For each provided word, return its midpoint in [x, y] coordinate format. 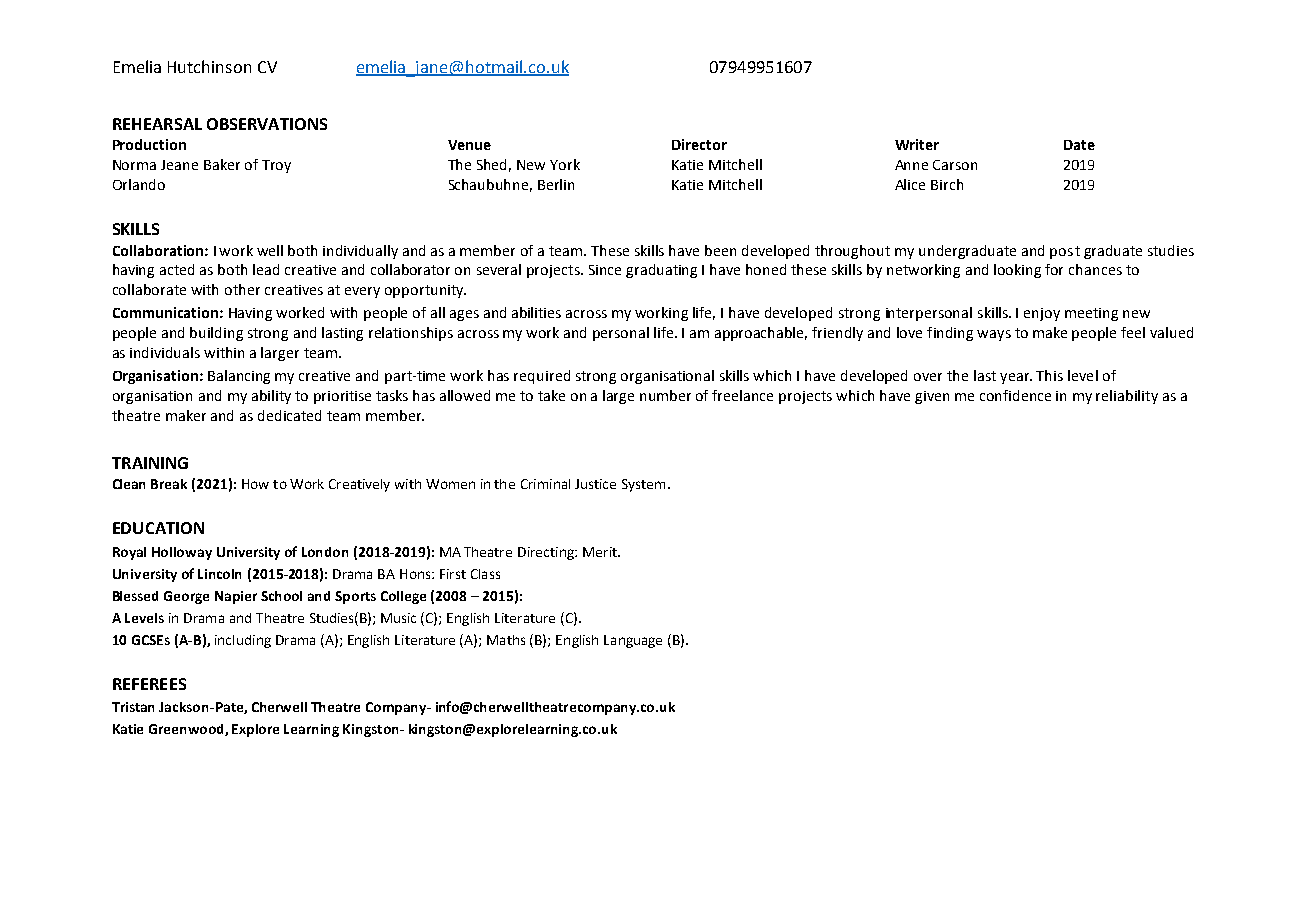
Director [699, 144]
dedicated [289, 415]
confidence [1015, 395]
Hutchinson [209, 66]
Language [633, 641]
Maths [506, 640]
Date [1079, 145]
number [665, 395]
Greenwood [187, 730]
